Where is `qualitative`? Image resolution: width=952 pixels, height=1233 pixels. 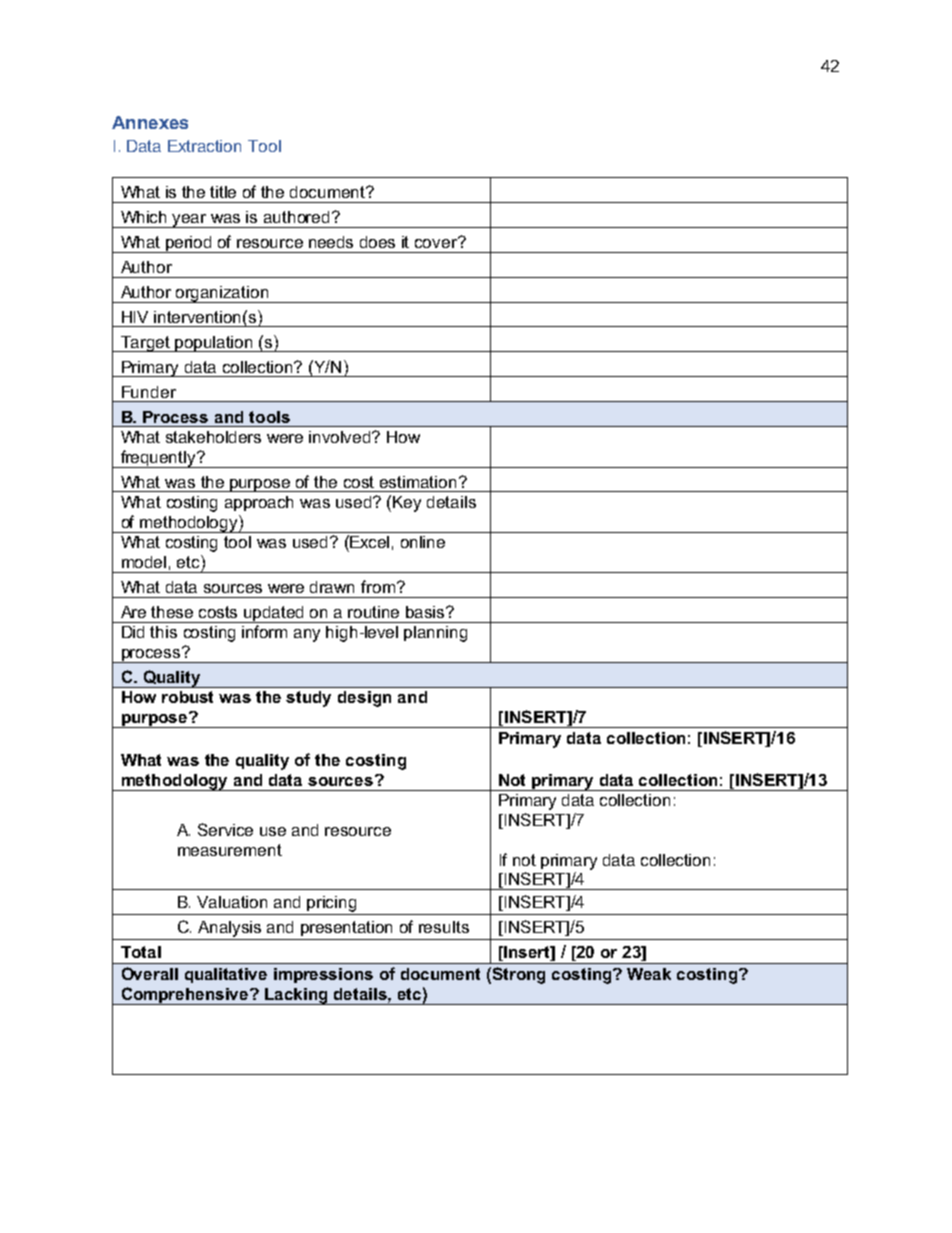 qualitative is located at coordinates (226, 975).
